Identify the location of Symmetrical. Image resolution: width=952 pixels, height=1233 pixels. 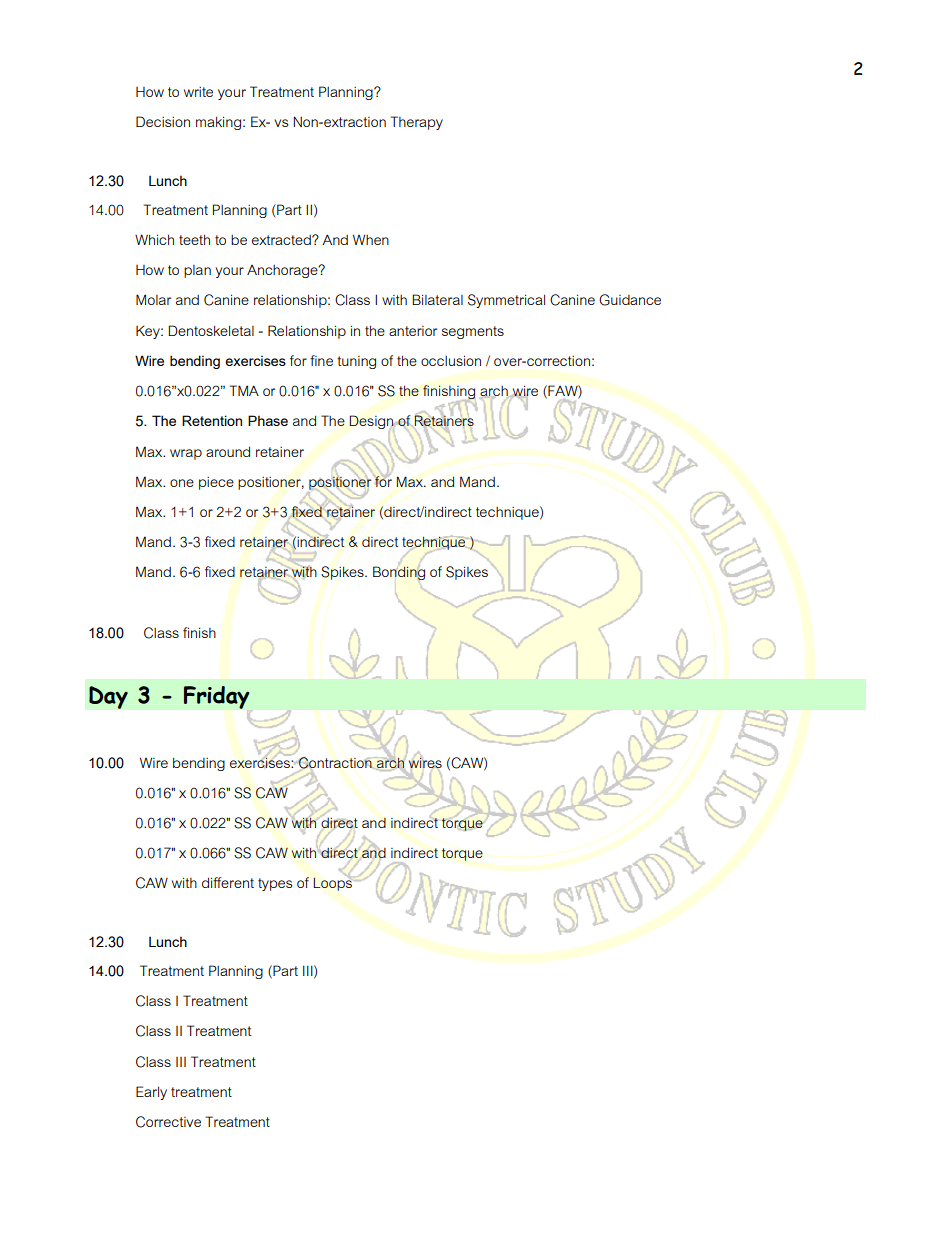
(506, 301).
